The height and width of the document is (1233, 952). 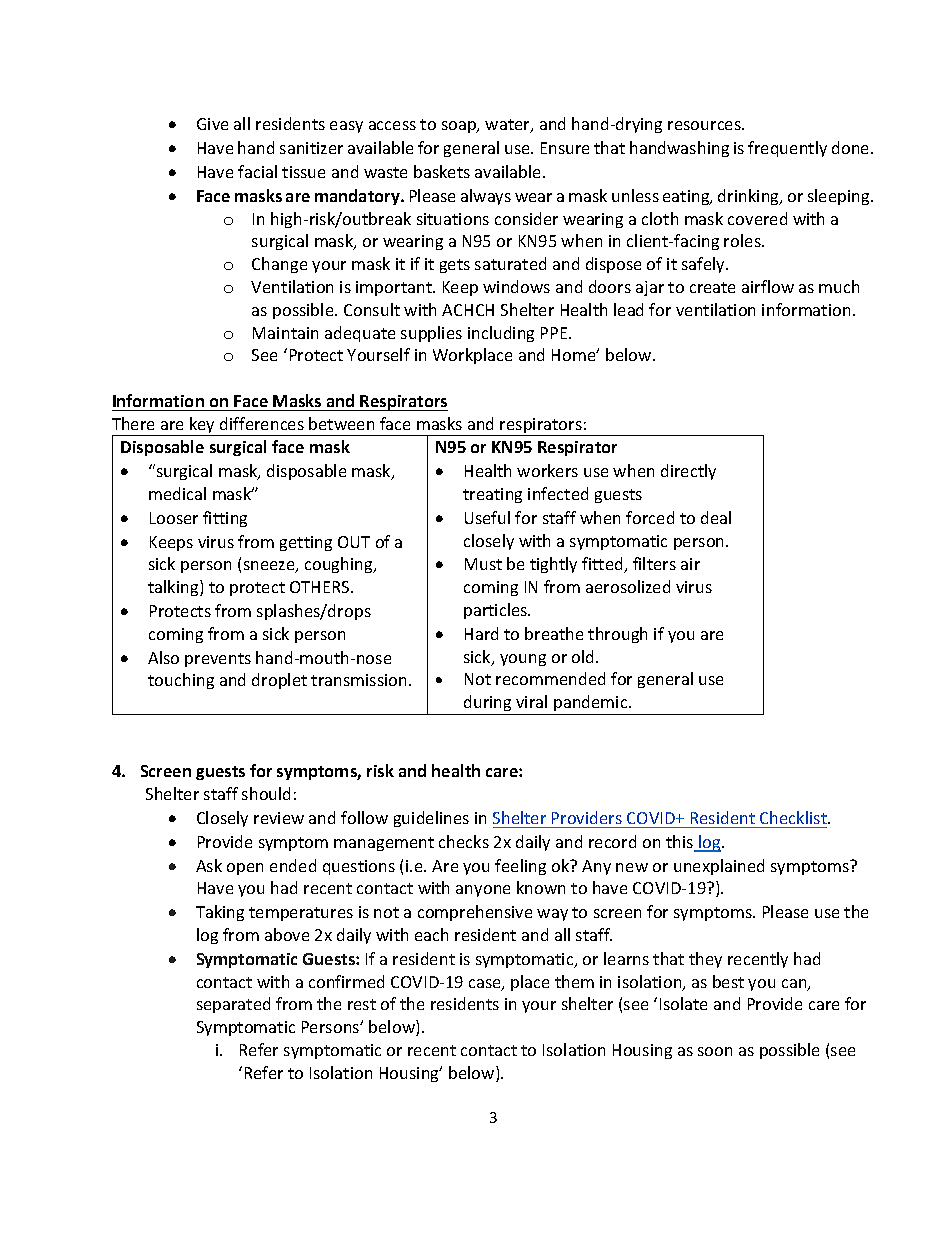 I want to click on frequently, so click(x=787, y=149).
